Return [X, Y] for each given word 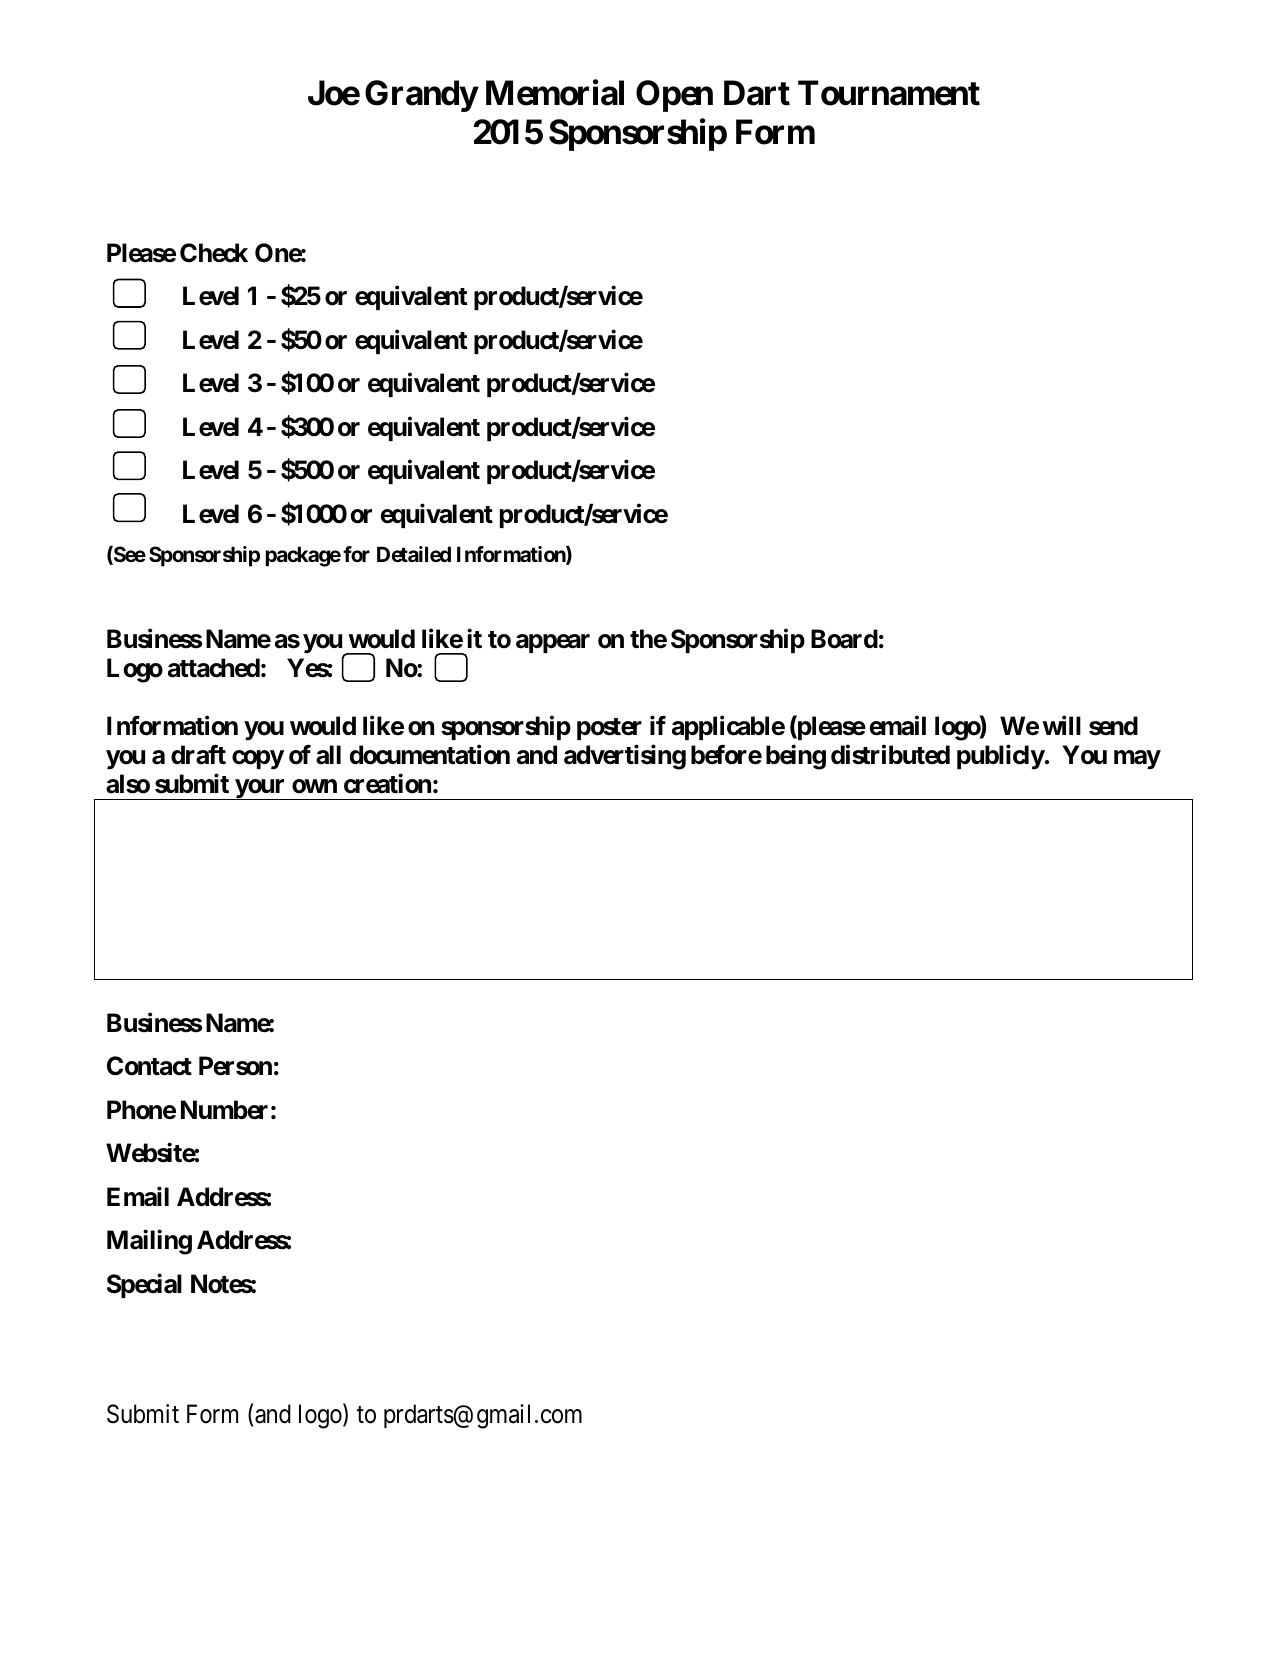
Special [144, 1285]
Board [844, 639]
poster [609, 729]
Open [674, 96]
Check [214, 253]
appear [553, 643]
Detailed [414, 554]
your [260, 789]
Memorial [555, 93]
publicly [1001, 757]
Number [224, 1110]
